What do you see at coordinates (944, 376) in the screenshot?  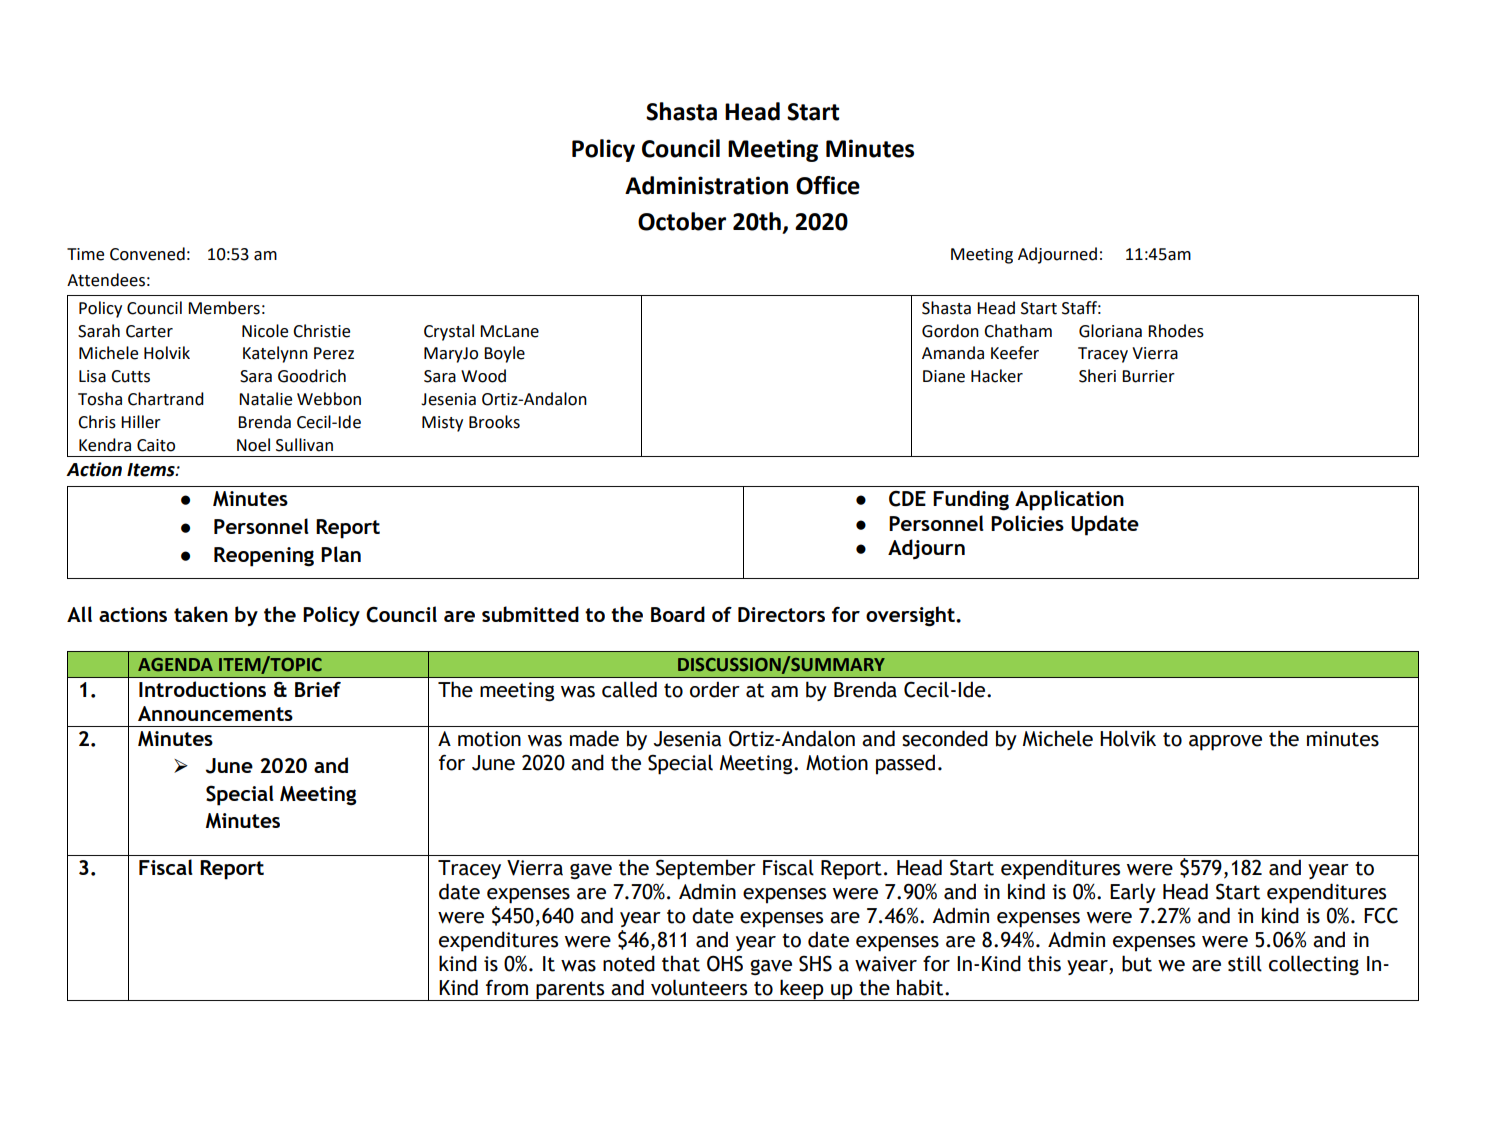 I see `Diane` at bounding box center [944, 376].
